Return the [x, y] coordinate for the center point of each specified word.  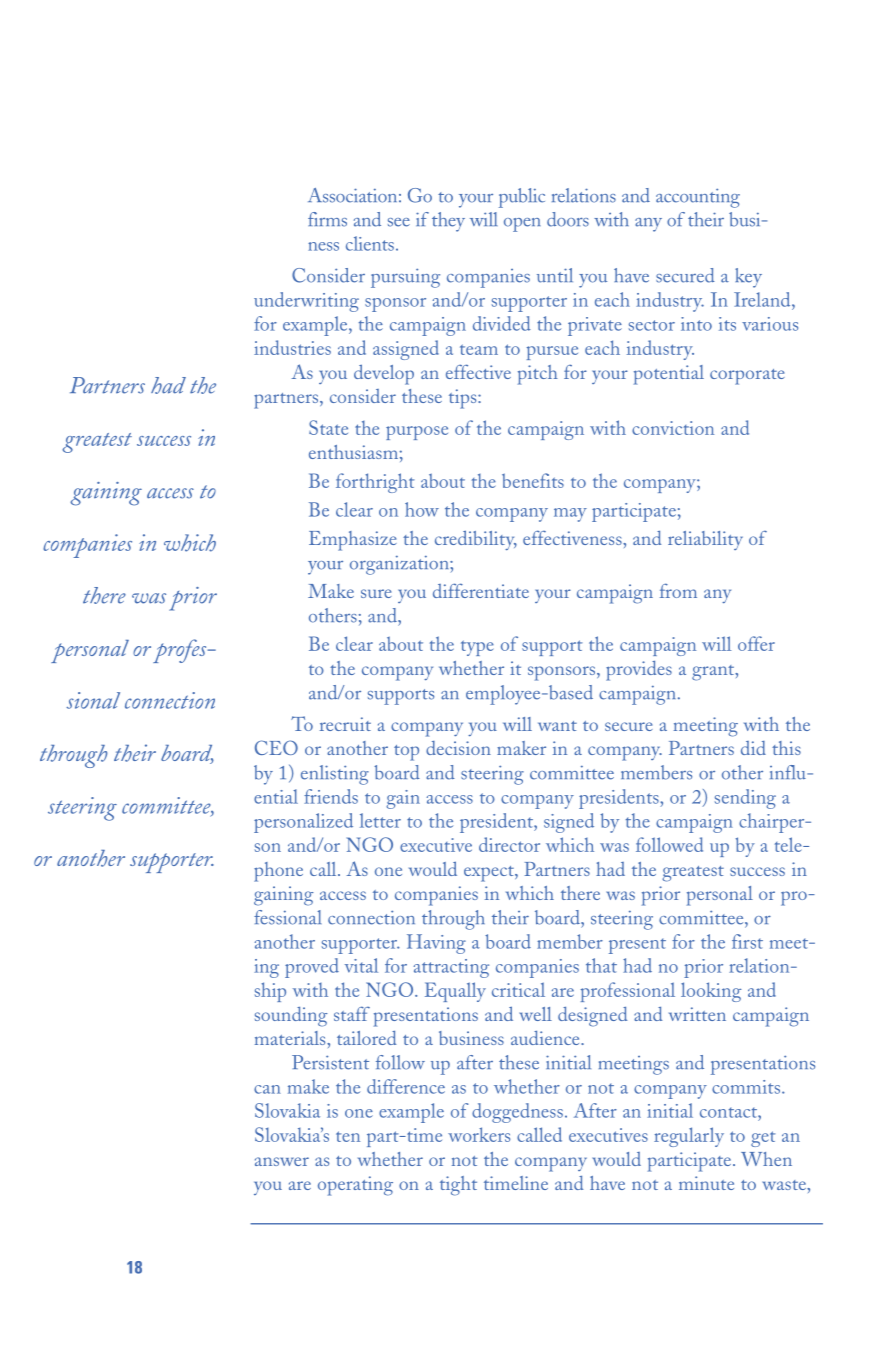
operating [355, 1186]
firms [327, 219]
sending [745, 799]
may [570, 515]
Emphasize [353, 541]
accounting [698, 198]
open [522, 225]
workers [479, 1134]
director [509, 844]
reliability [705, 540]
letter [380, 820]
